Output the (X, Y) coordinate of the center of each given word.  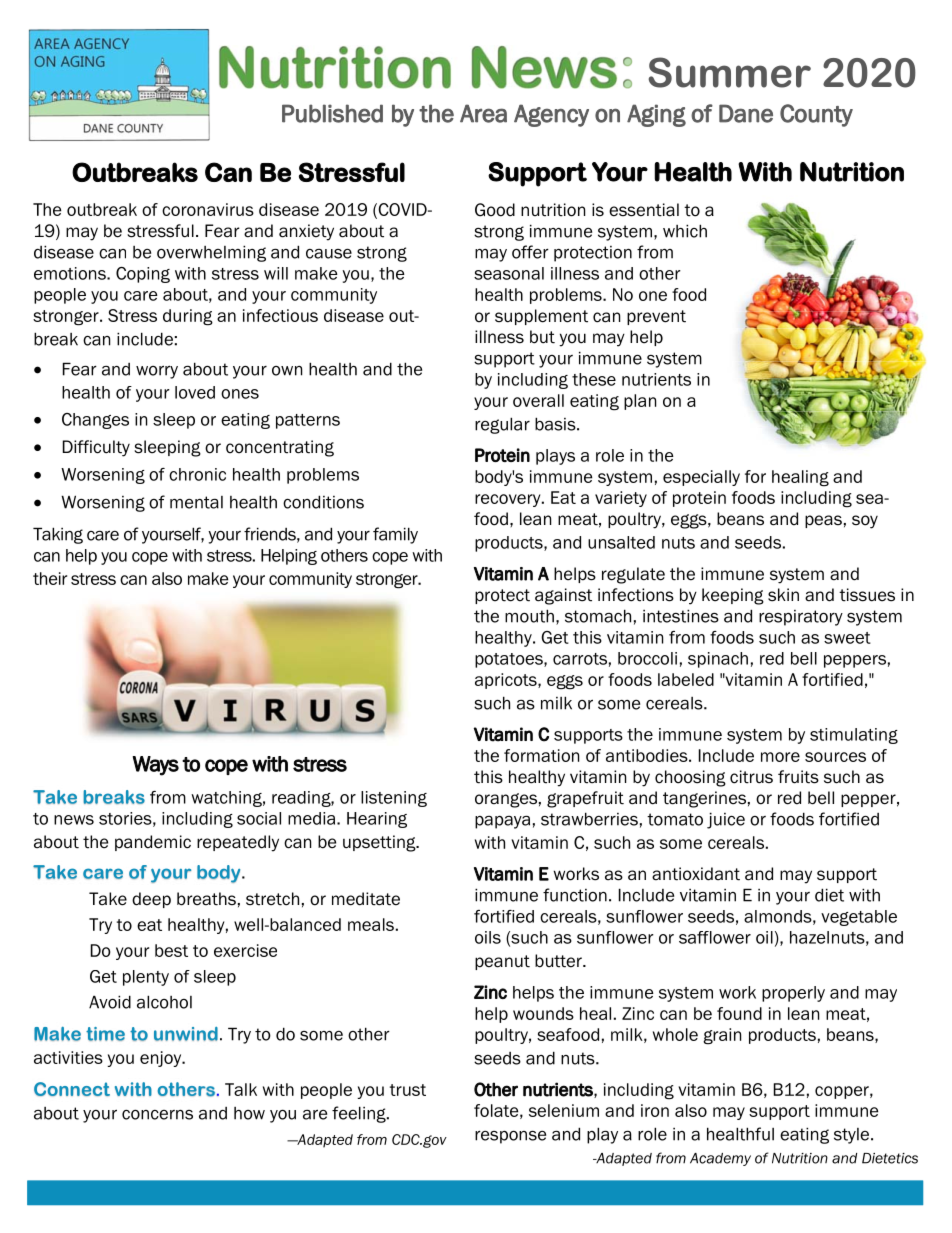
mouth (529, 616)
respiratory (801, 618)
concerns (157, 1114)
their (50, 578)
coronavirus (208, 209)
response (510, 1137)
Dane (746, 113)
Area (483, 113)
